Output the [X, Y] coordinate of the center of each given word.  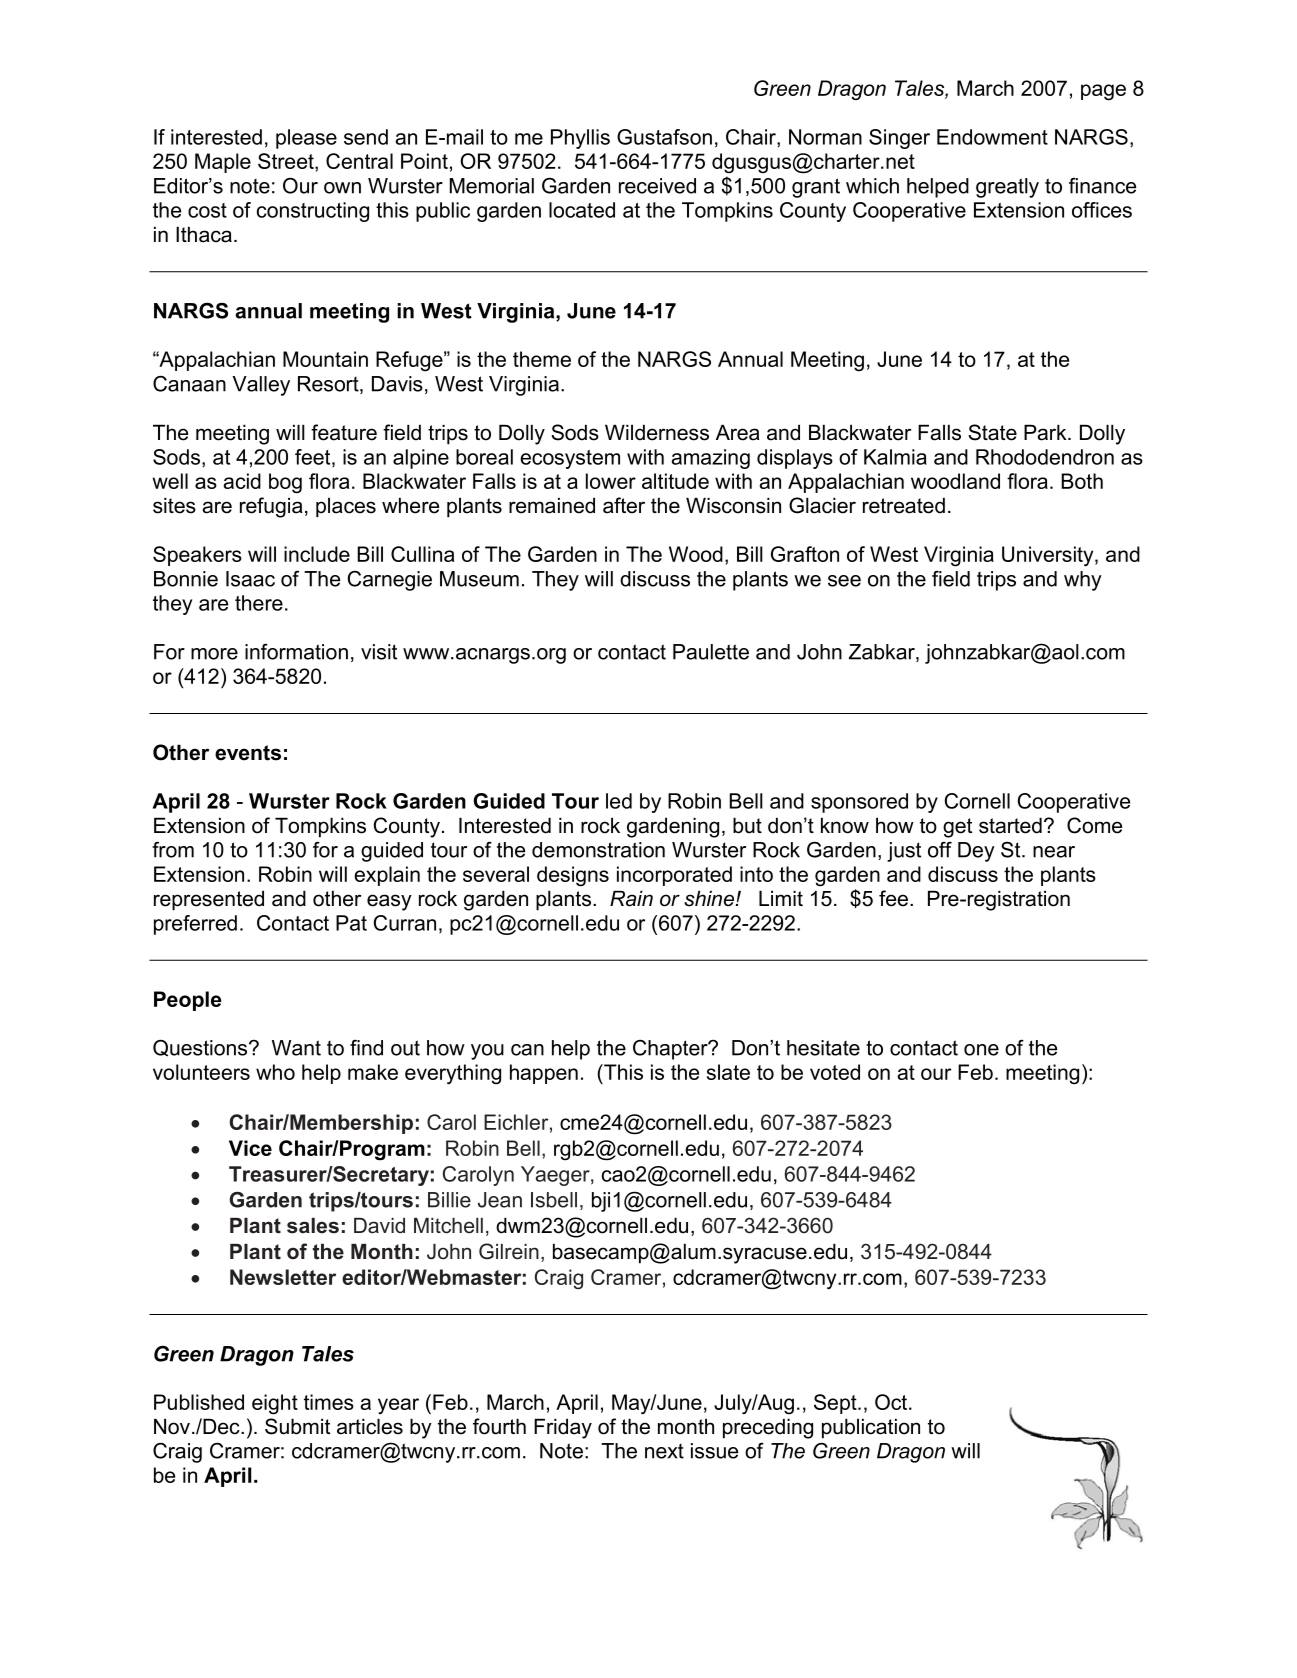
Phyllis [580, 139]
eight [275, 1404]
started [1010, 825]
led [619, 801]
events [248, 753]
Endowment [992, 137]
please [306, 139]
